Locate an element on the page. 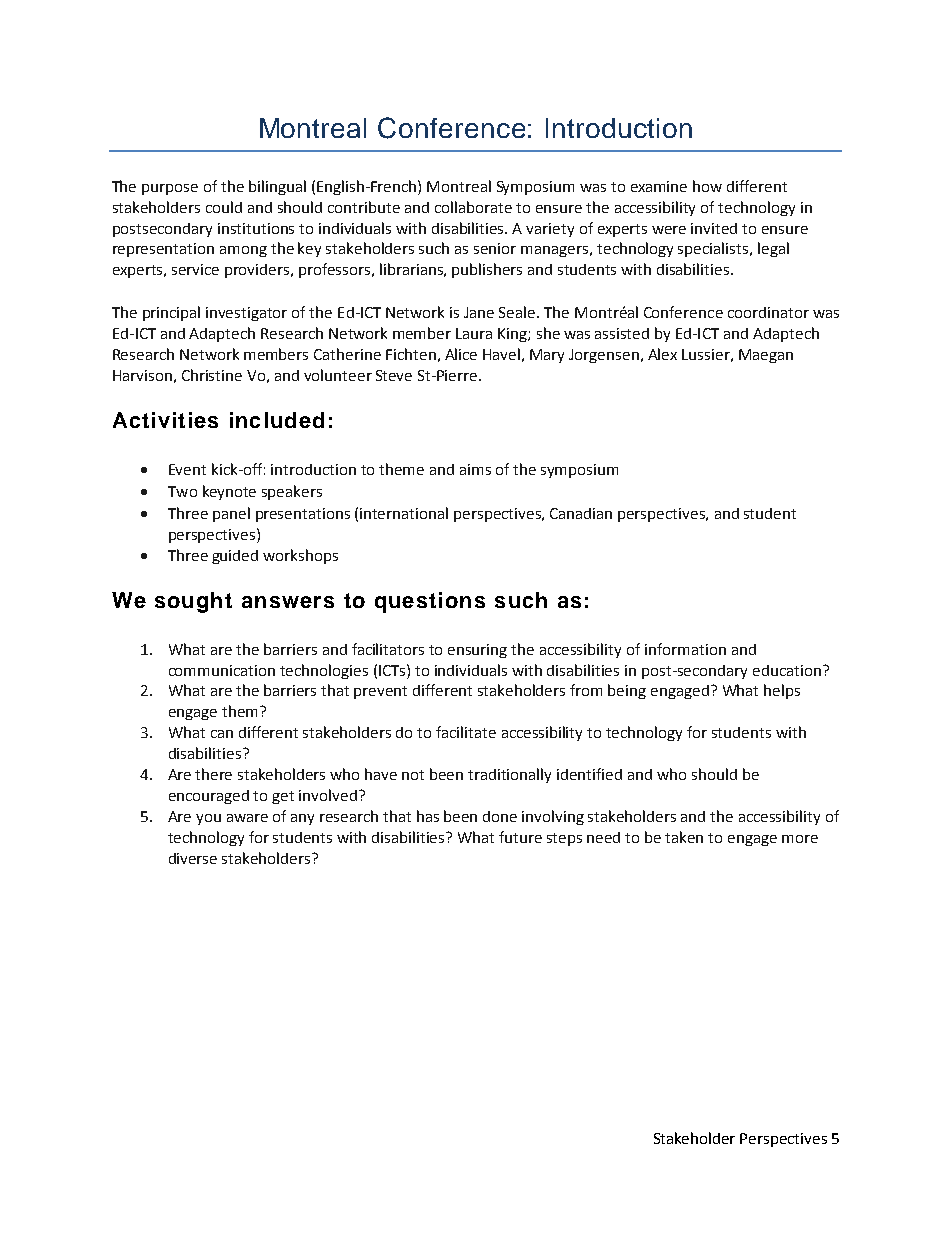 The image size is (952, 1233). aware is located at coordinates (247, 818).
